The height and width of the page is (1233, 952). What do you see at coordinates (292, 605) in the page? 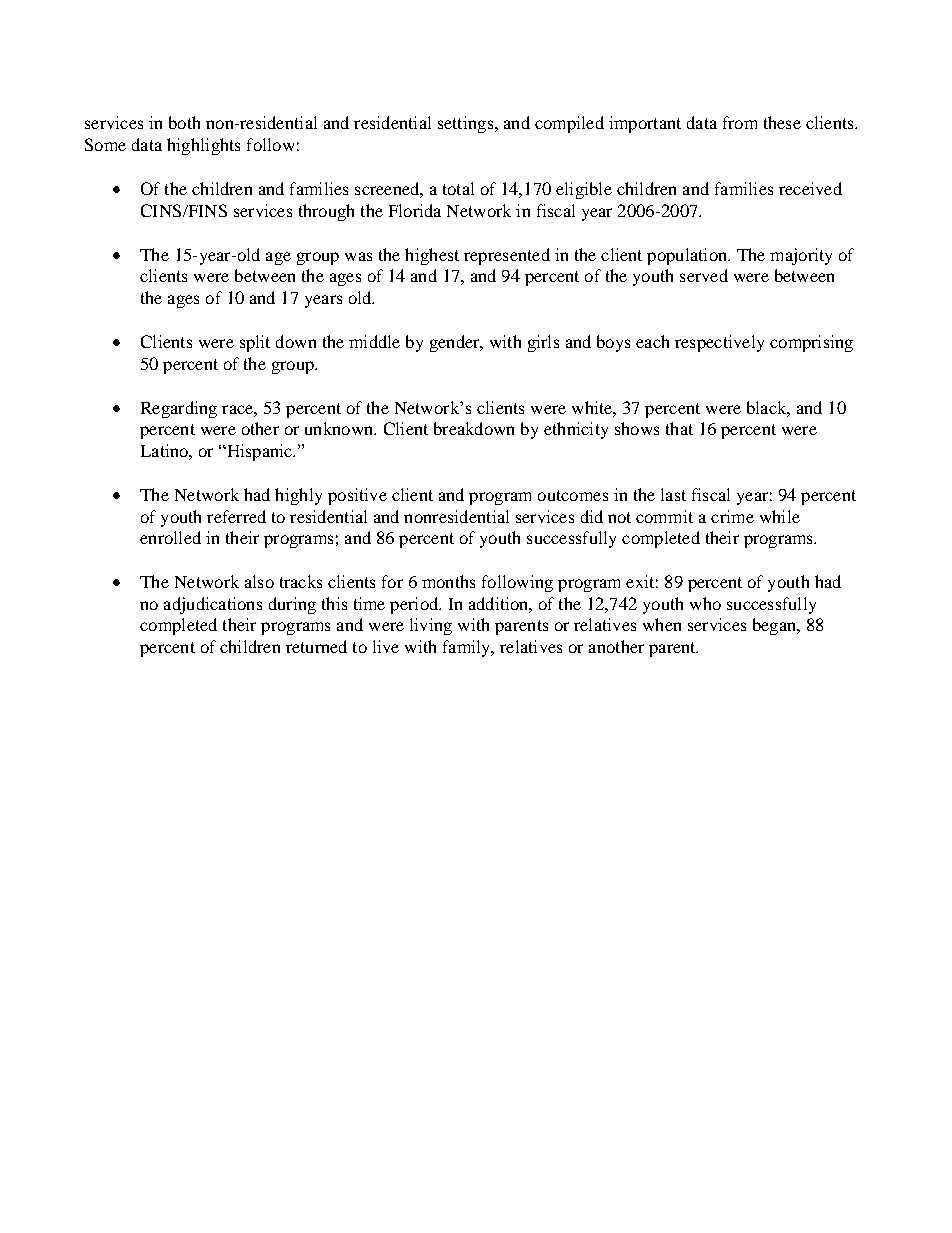
I see `during` at bounding box center [292, 605].
